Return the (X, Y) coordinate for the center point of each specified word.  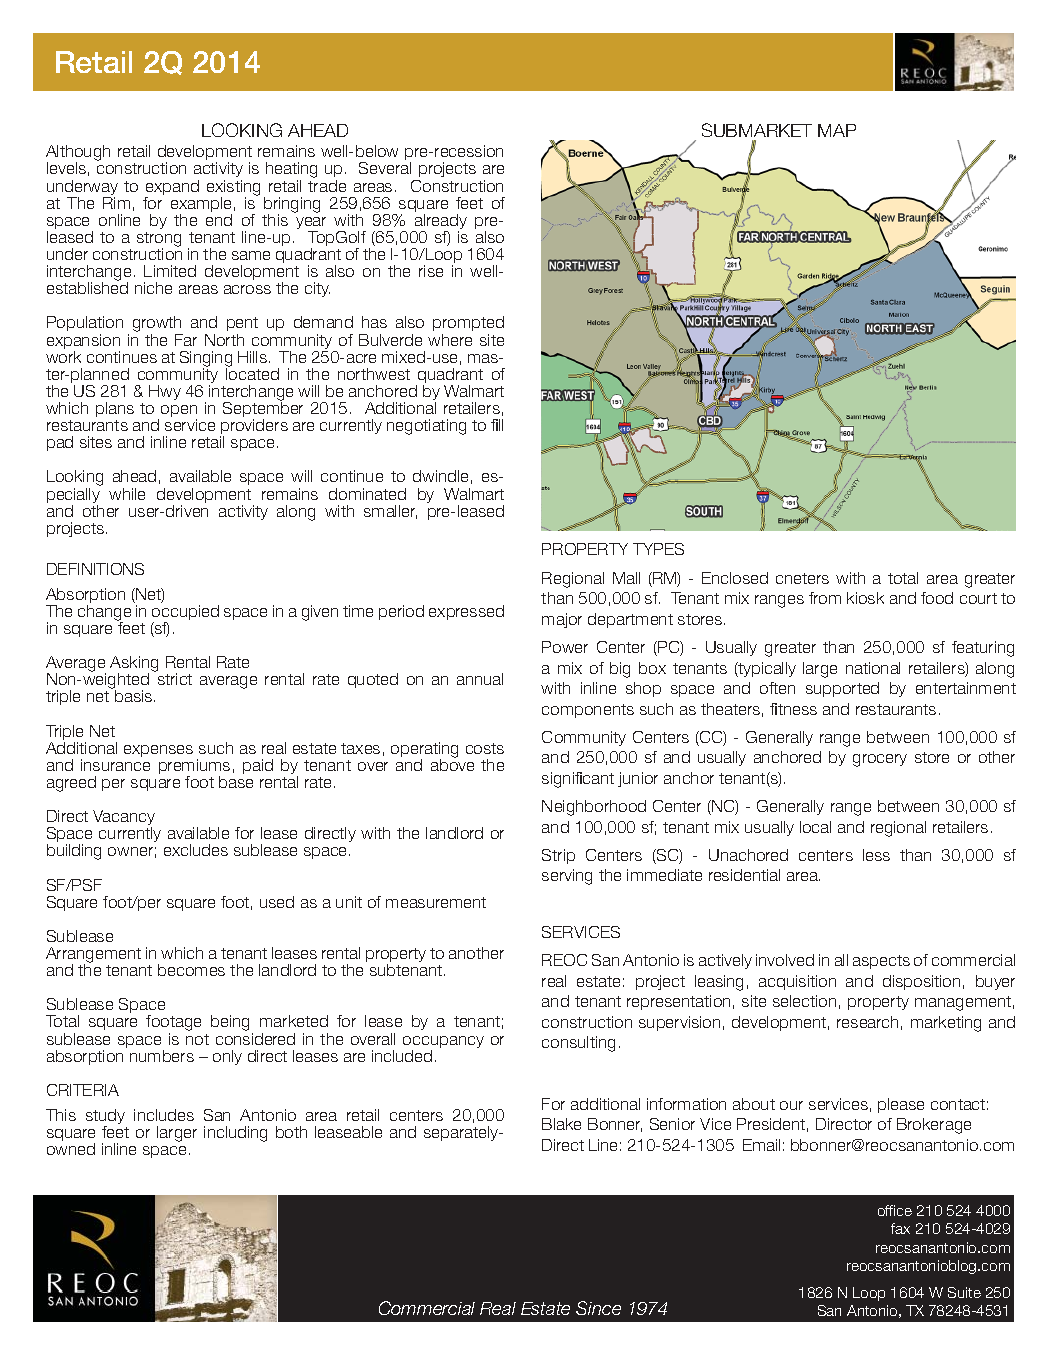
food (937, 598)
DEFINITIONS (95, 569)
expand (172, 189)
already (440, 223)
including (235, 1134)
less (876, 855)
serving (567, 877)
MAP (837, 130)
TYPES (658, 549)
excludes (196, 850)
